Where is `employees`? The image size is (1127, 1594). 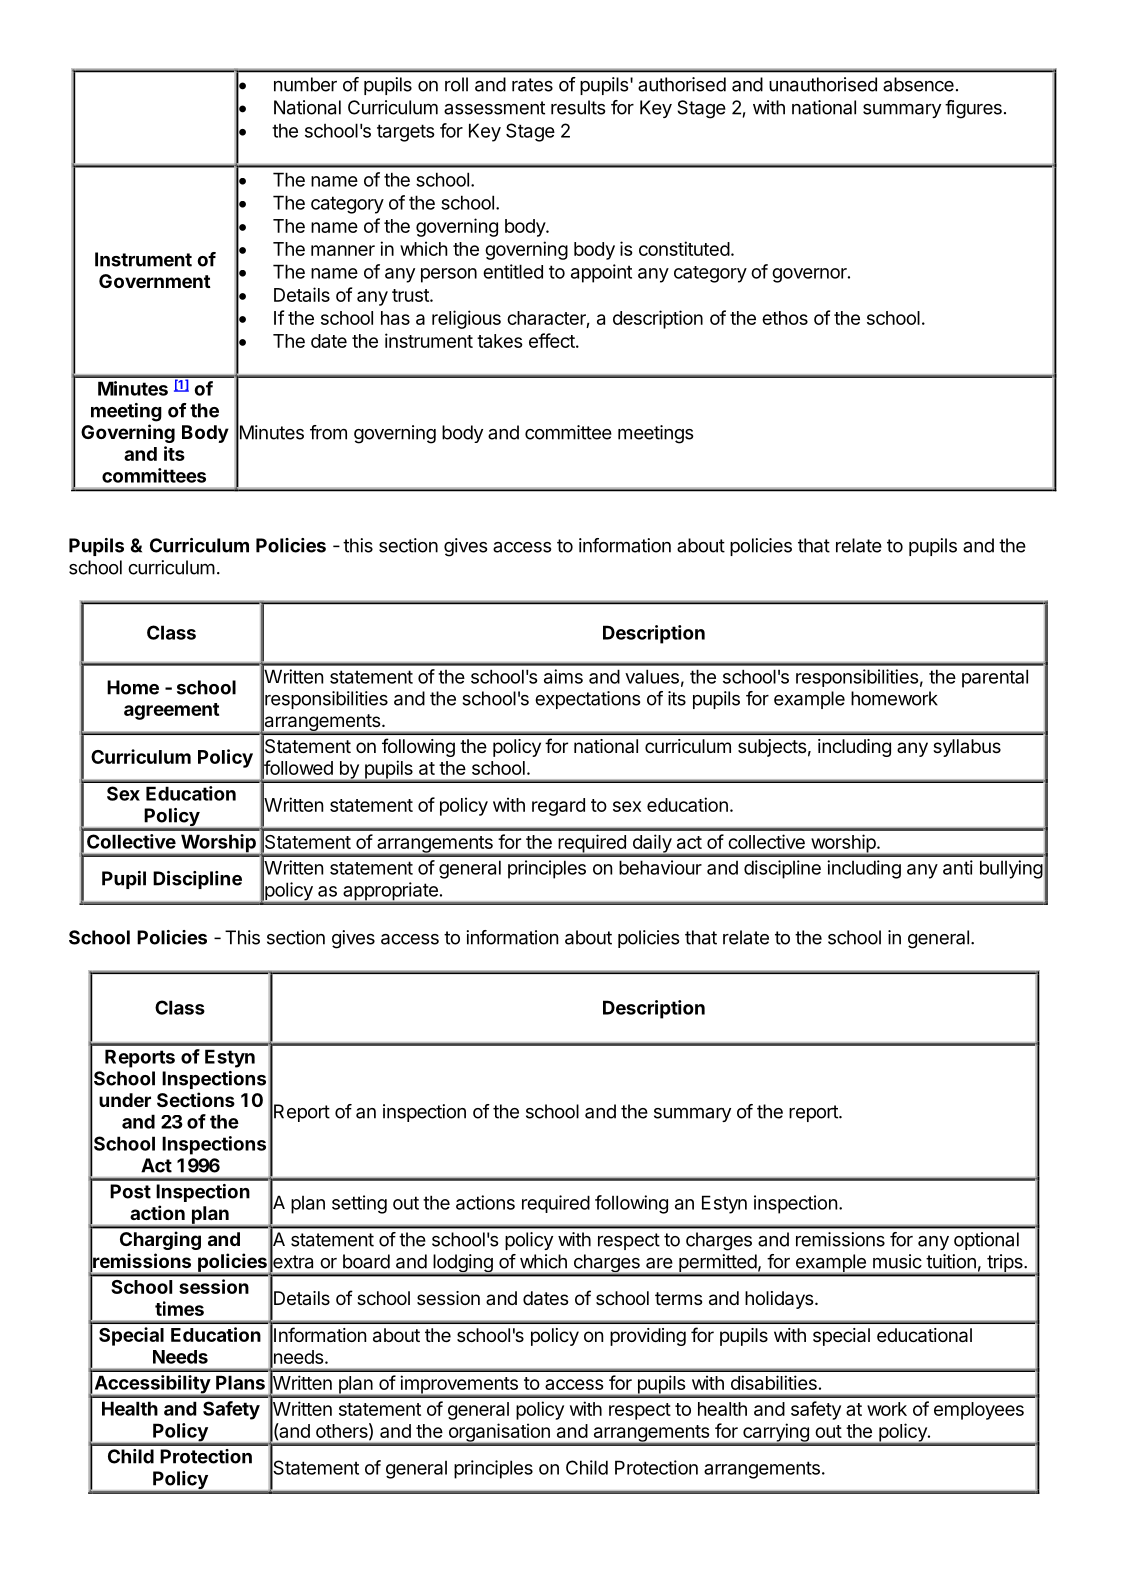 employees is located at coordinates (979, 1411).
